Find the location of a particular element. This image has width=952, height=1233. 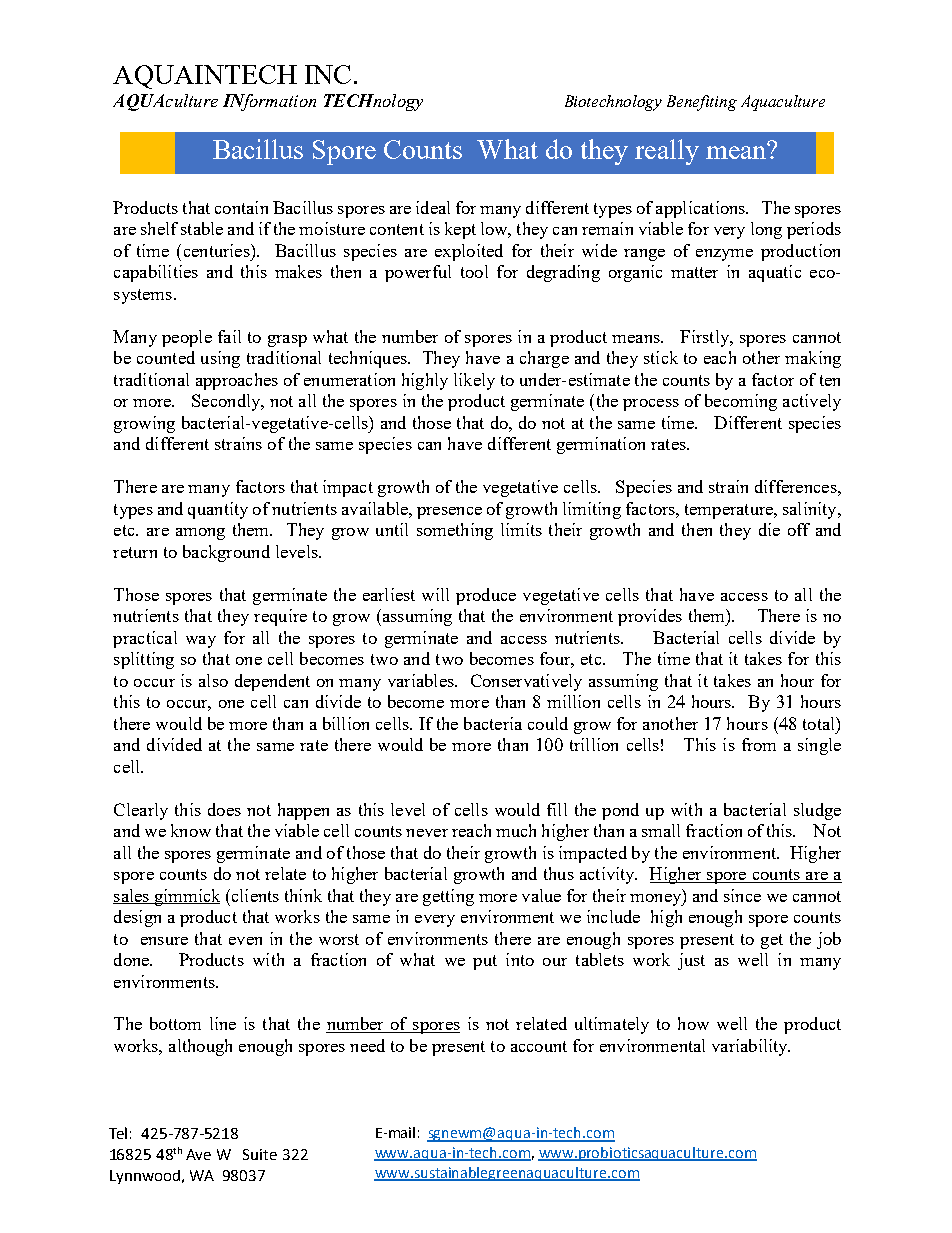

much is located at coordinates (516, 830).
